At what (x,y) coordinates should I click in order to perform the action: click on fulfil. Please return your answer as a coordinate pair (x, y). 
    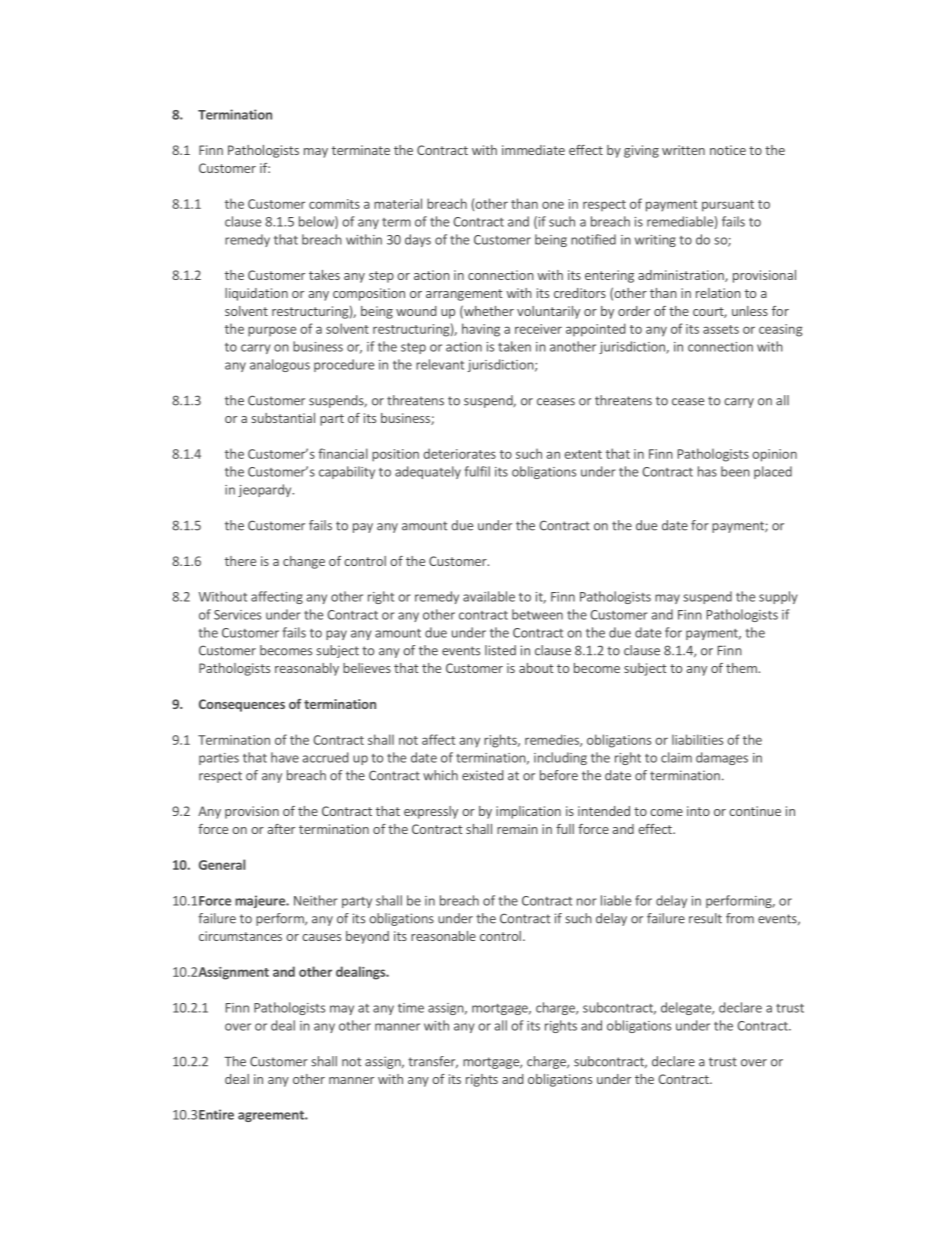
    Looking at the image, I should click on (477, 471).
